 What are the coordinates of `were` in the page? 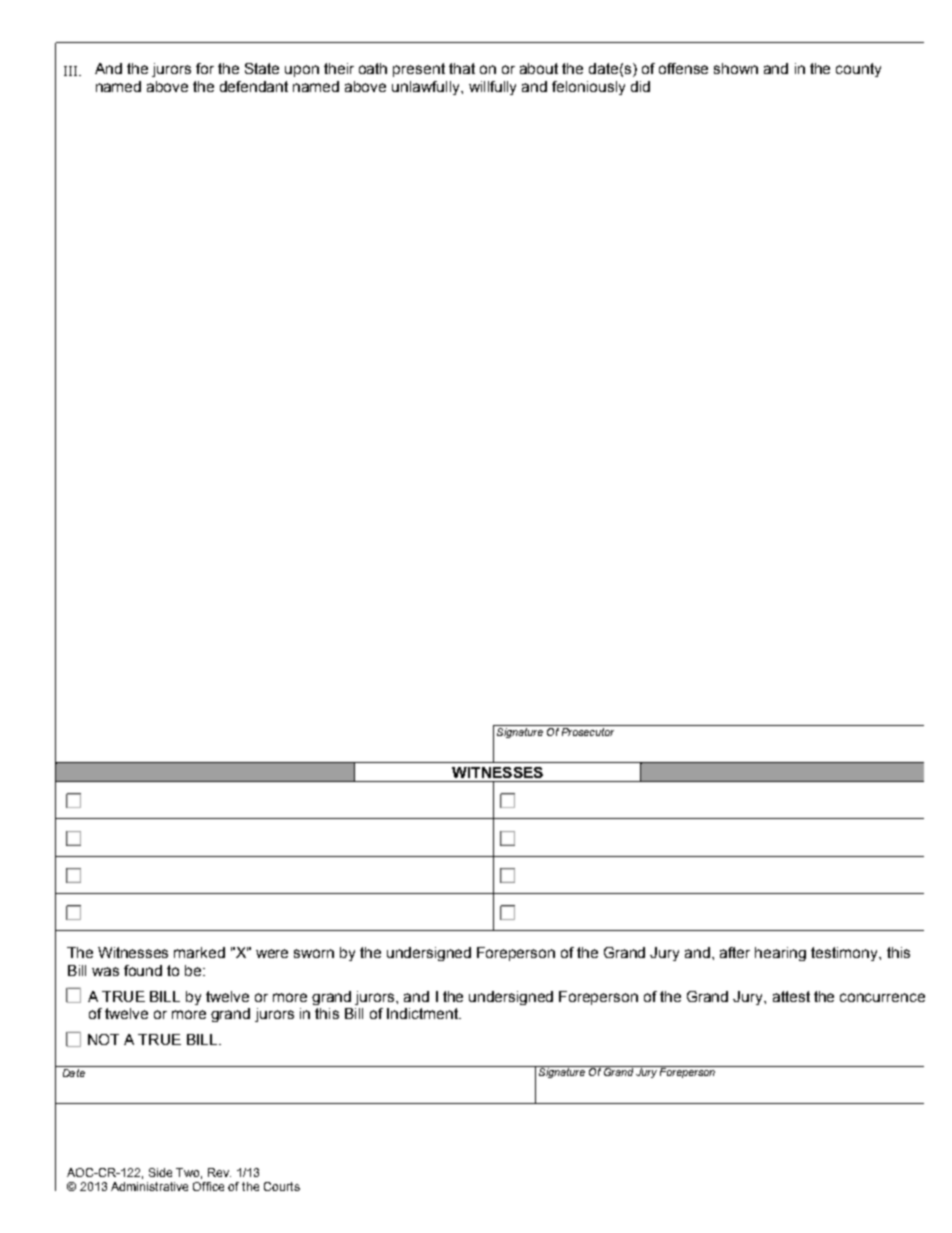 It's located at (272, 953).
